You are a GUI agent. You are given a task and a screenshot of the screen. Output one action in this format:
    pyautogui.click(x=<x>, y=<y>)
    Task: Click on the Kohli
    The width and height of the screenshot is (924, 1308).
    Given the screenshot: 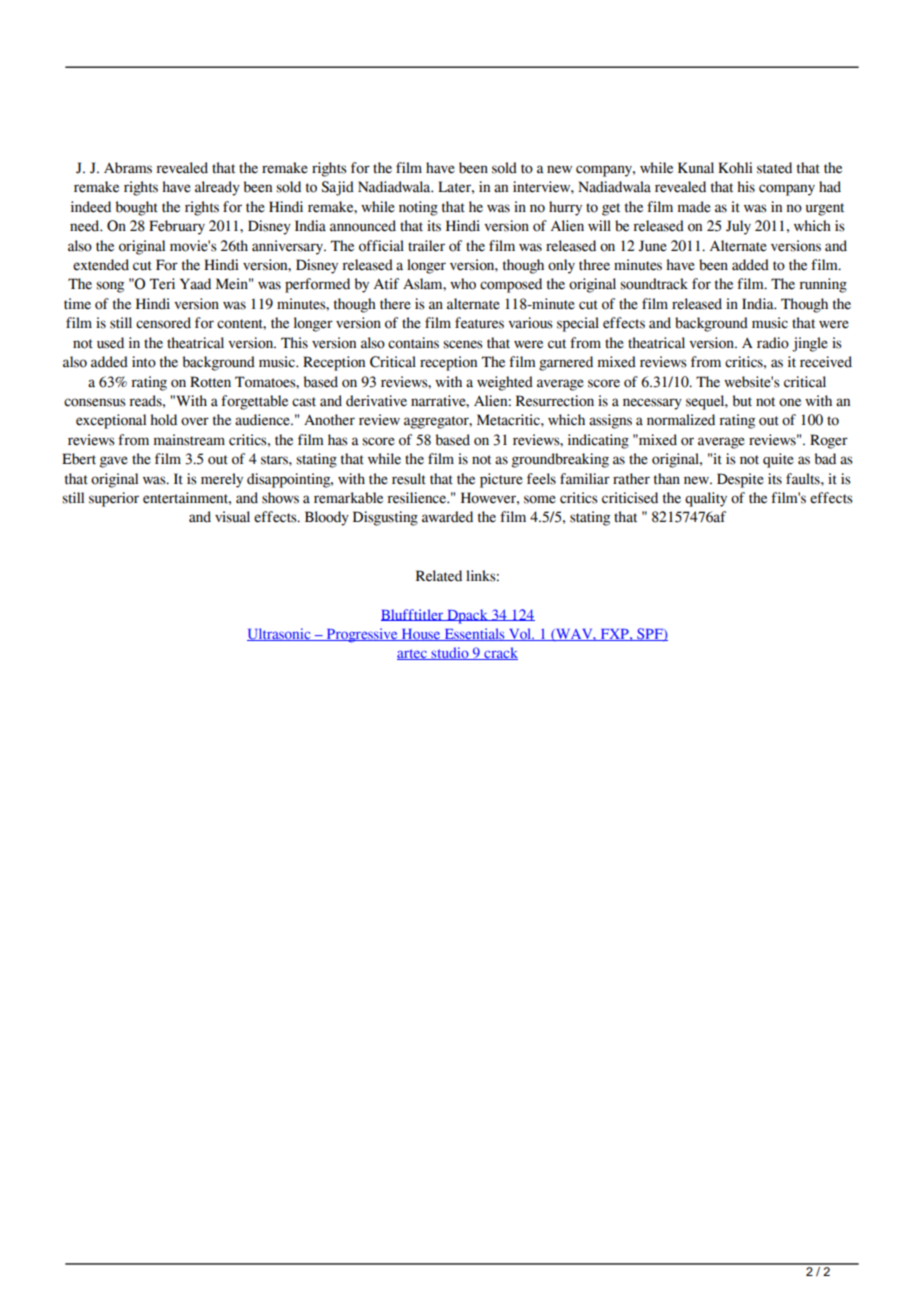 What is the action you would take?
    pyautogui.click(x=735, y=168)
